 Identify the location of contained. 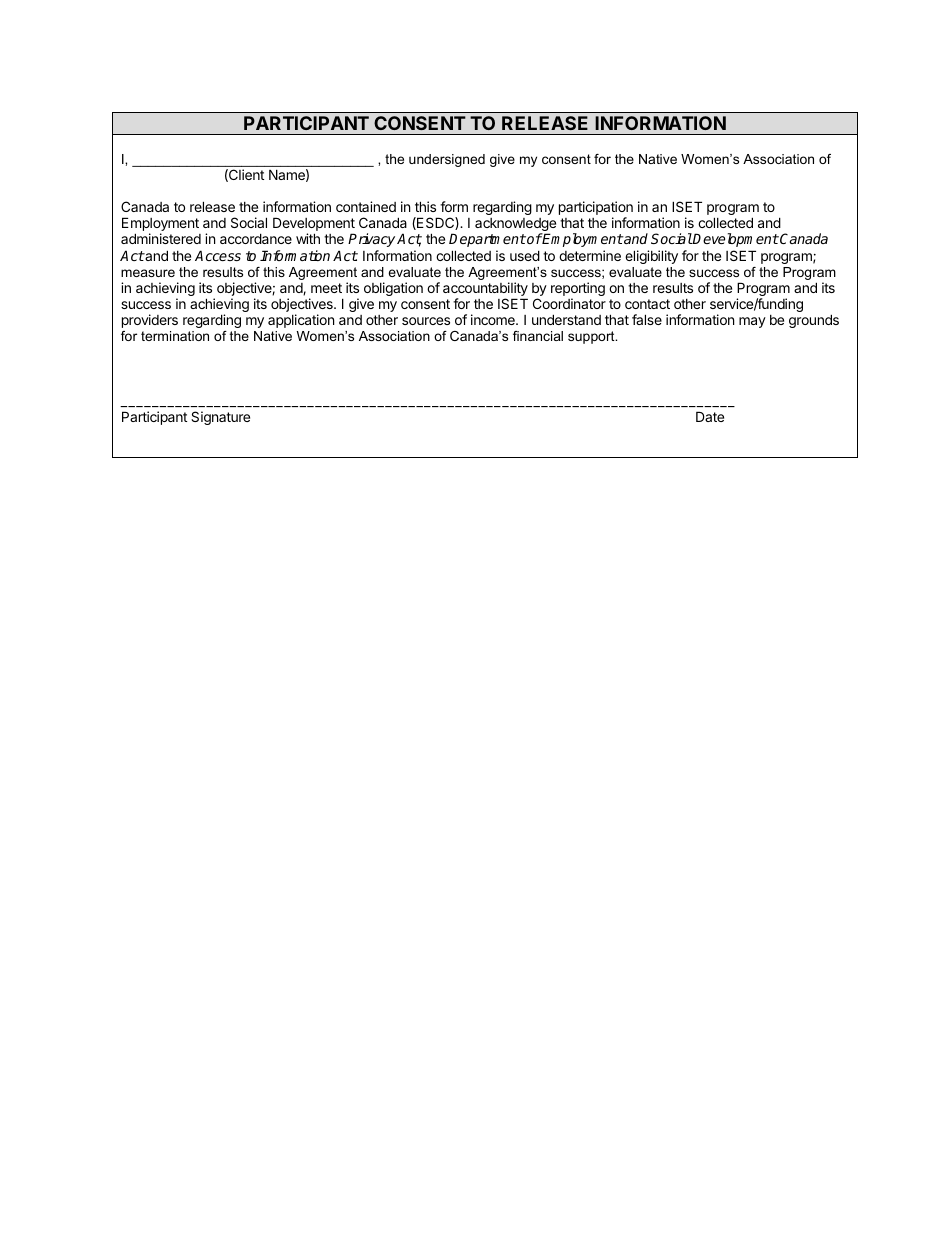
(366, 206).
